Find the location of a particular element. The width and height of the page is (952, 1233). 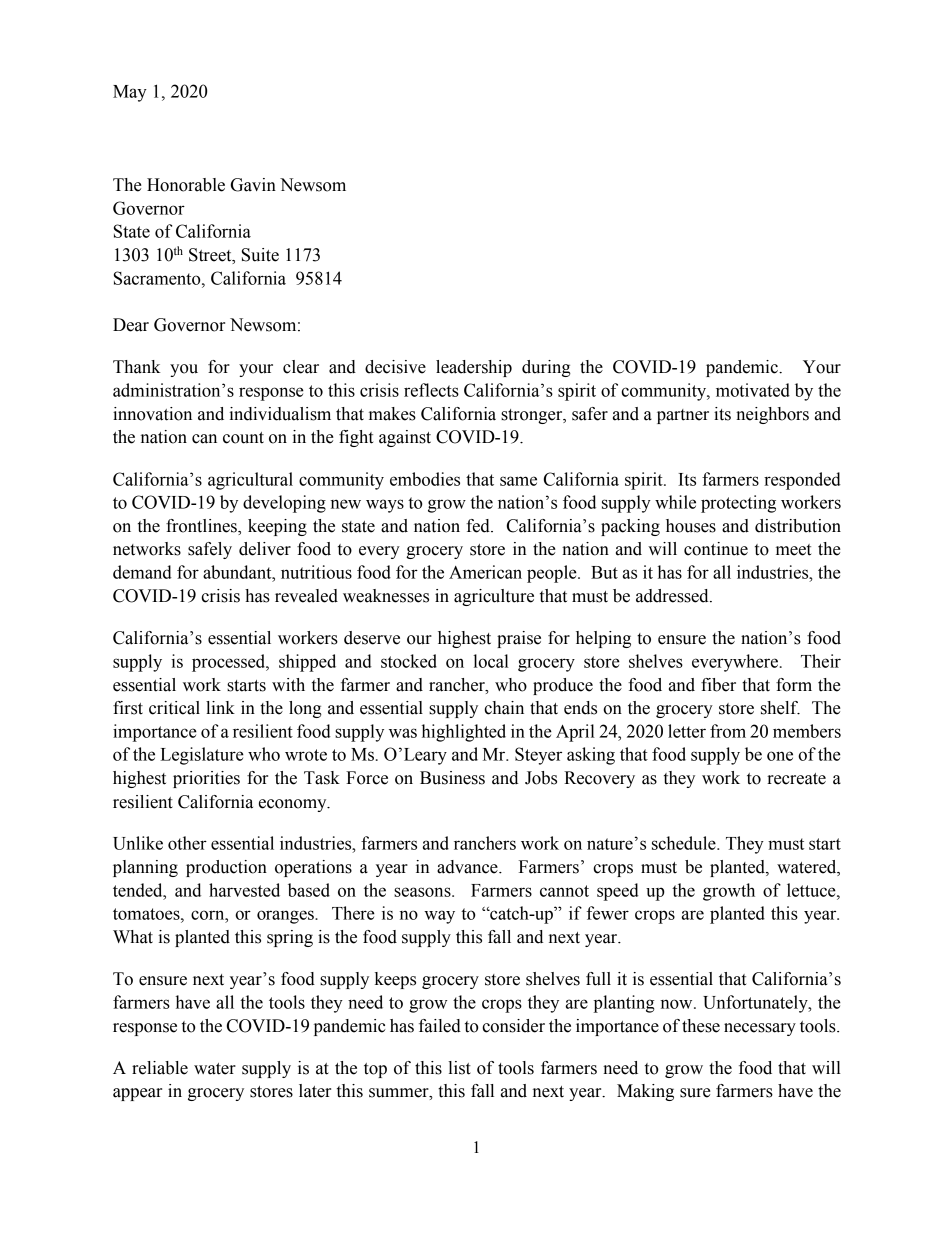

safely is located at coordinates (210, 550).
